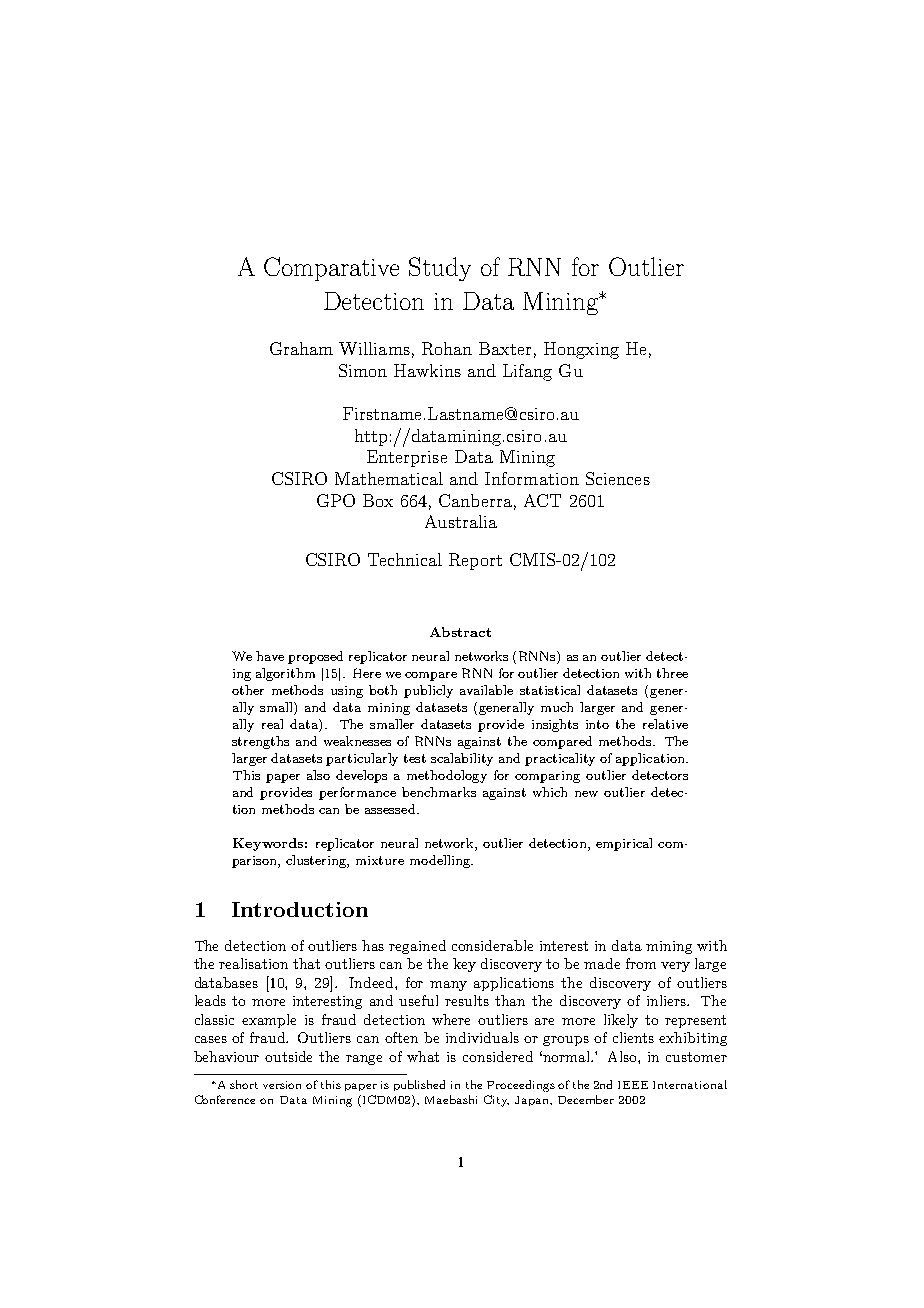 The image size is (924, 1308). Describe the element at coordinates (248, 690) in the screenshot. I see `other` at that location.
